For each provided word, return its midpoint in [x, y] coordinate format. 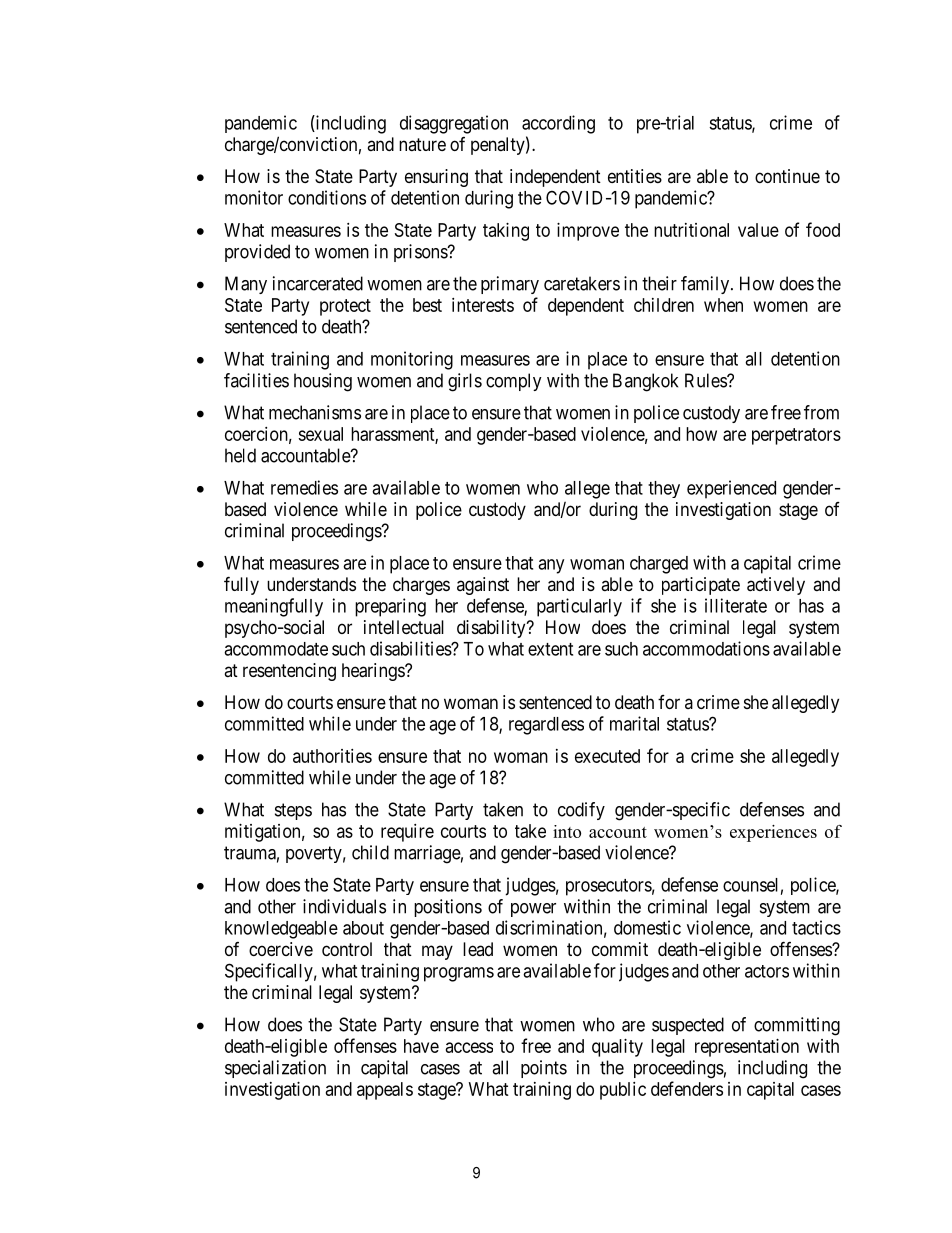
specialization [275, 1069]
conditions [327, 197]
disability [492, 629]
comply [514, 382]
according [558, 124]
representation [747, 1048]
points [544, 1069]
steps [293, 811]
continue [787, 176]
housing [323, 382]
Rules [706, 380]
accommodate [276, 649]
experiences [773, 833]
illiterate [736, 605]
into [567, 831]
